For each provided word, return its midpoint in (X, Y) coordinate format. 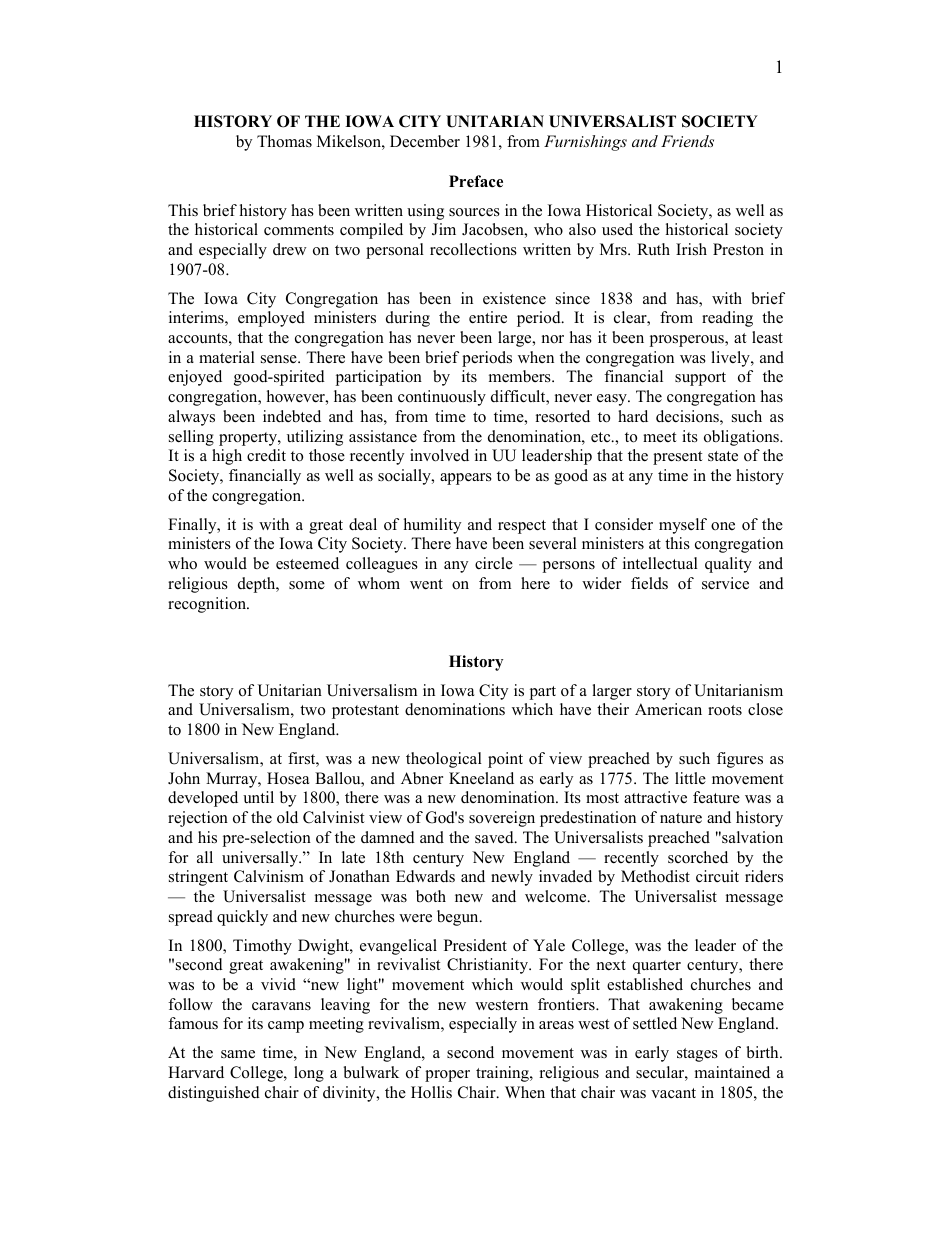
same (238, 1054)
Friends (687, 141)
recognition (208, 605)
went (426, 584)
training (503, 1074)
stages (697, 1055)
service (725, 583)
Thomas (284, 141)
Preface (476, 181)
